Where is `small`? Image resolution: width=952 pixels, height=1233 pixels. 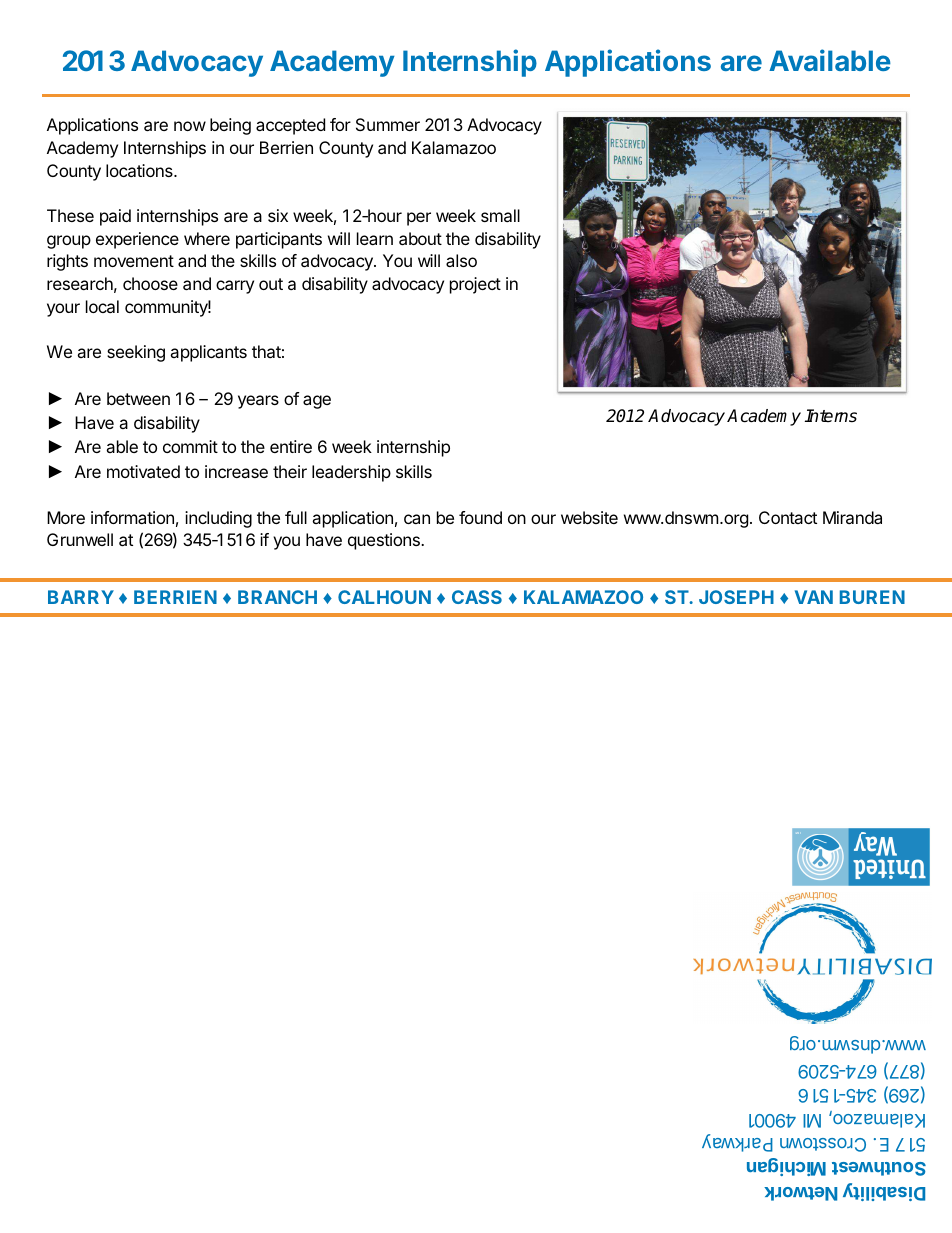
small is located at coordinates (500, 215).
